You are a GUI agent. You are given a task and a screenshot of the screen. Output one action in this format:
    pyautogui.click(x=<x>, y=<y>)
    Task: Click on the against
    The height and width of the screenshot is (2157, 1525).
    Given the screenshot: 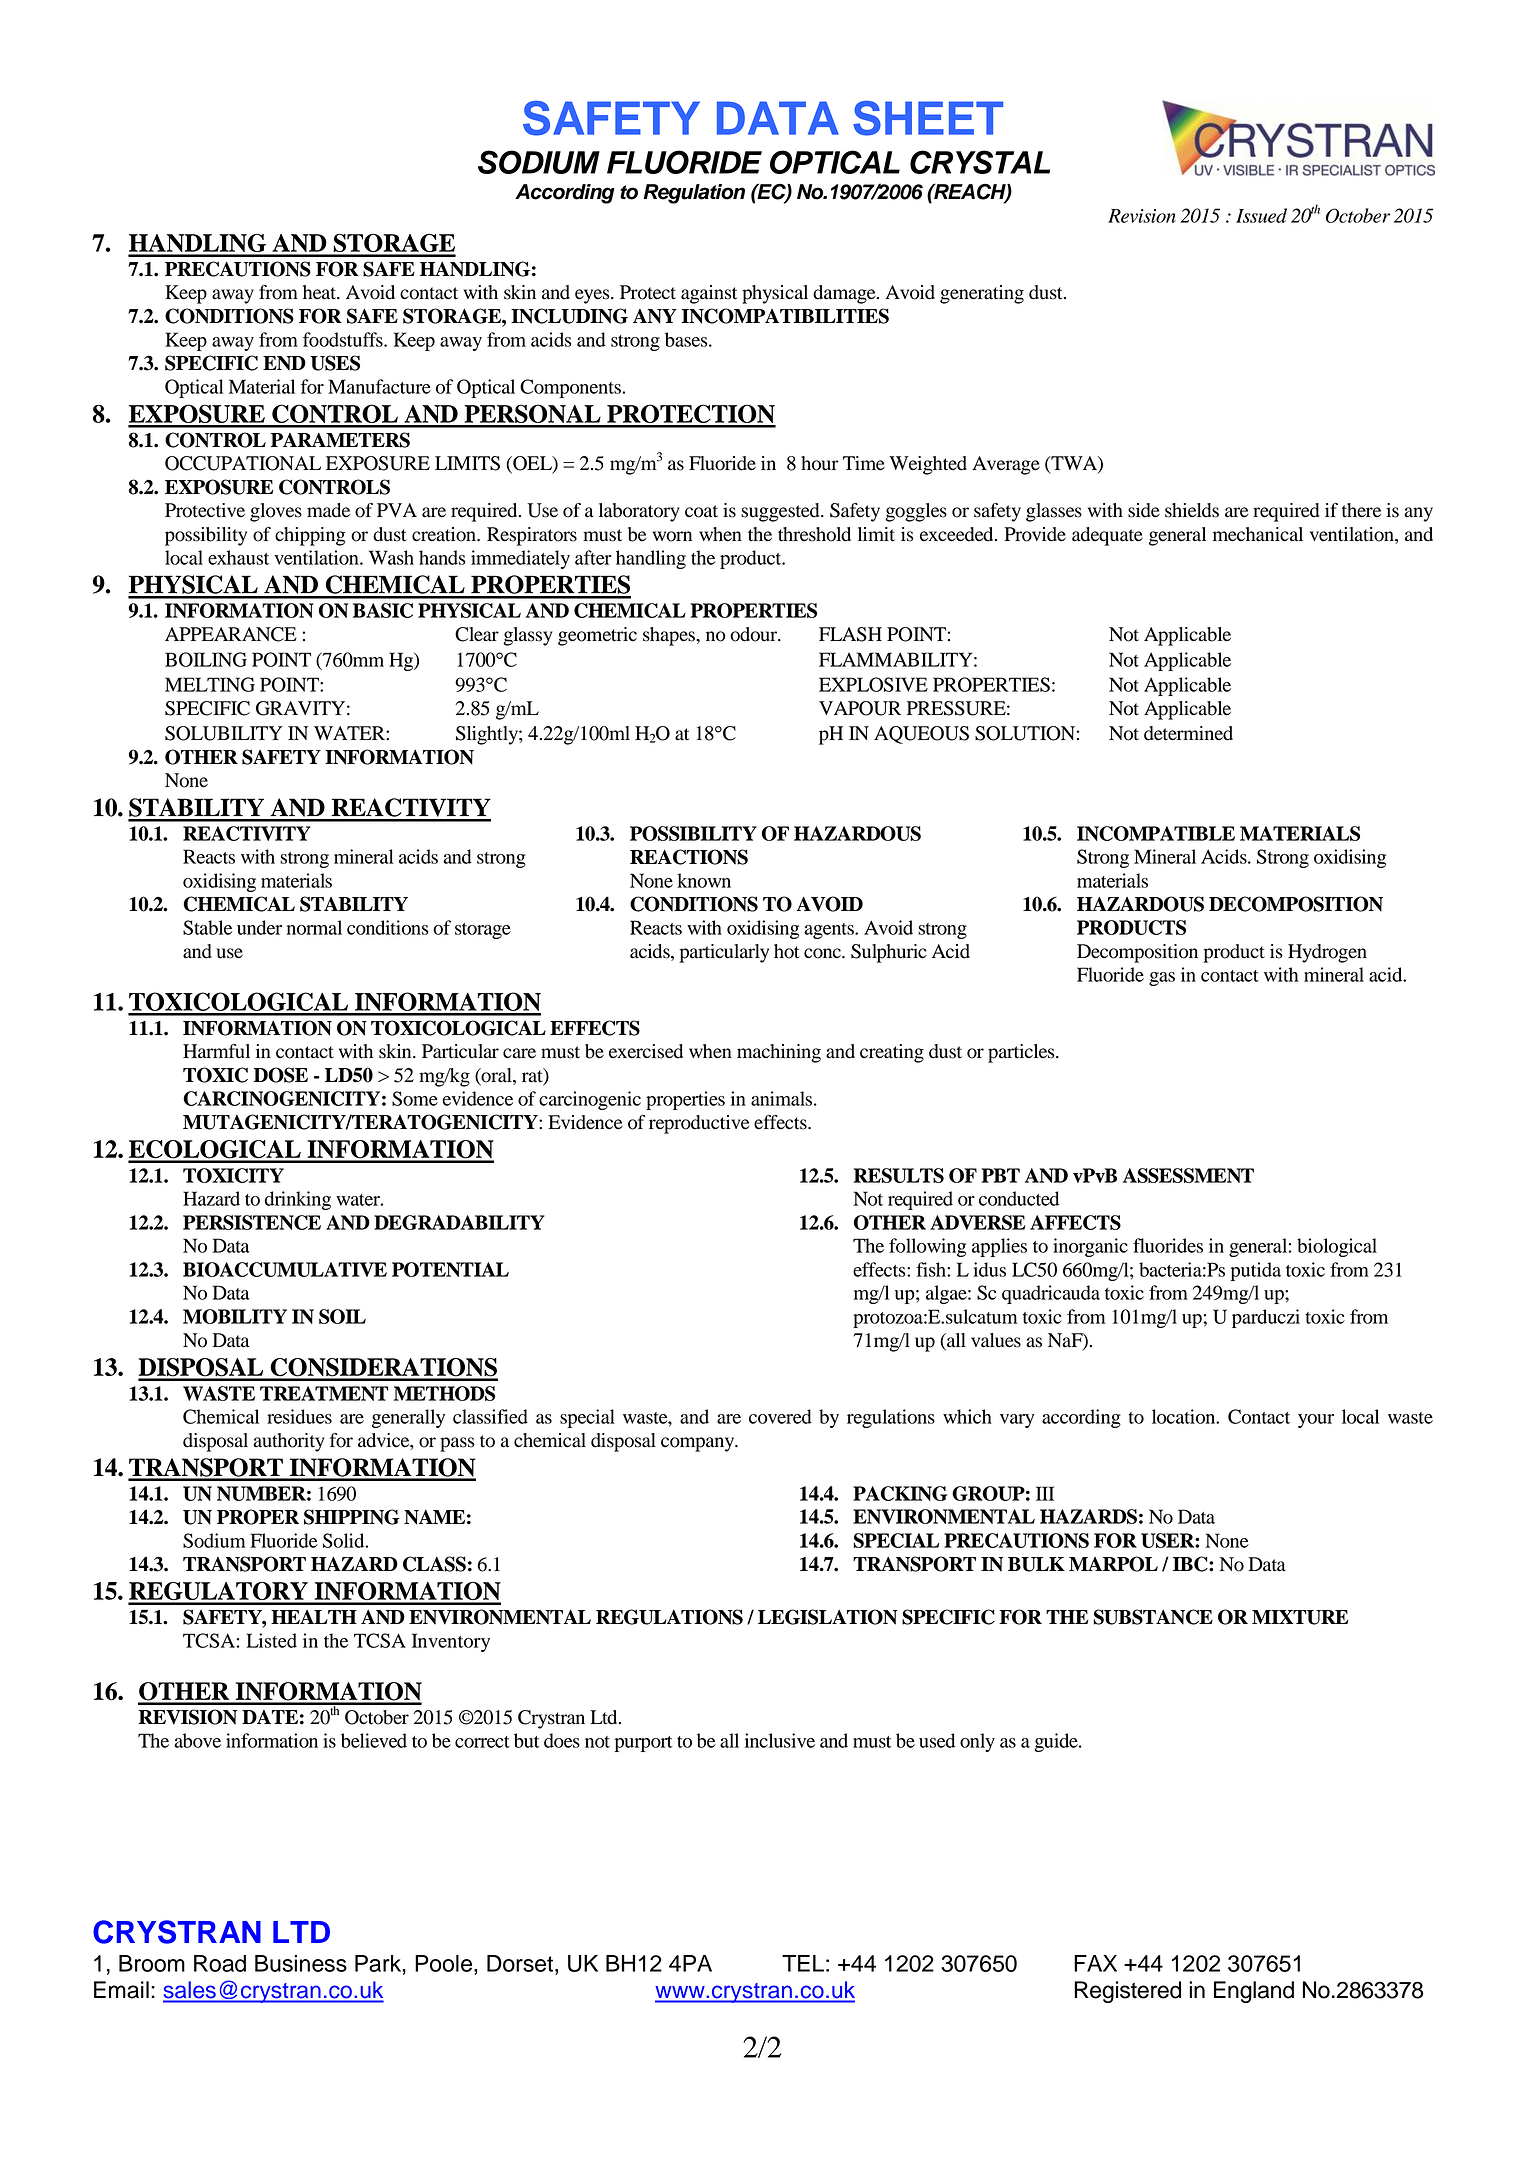 What is the action you would take?
    pyautogui.click(x=709, y=294)
